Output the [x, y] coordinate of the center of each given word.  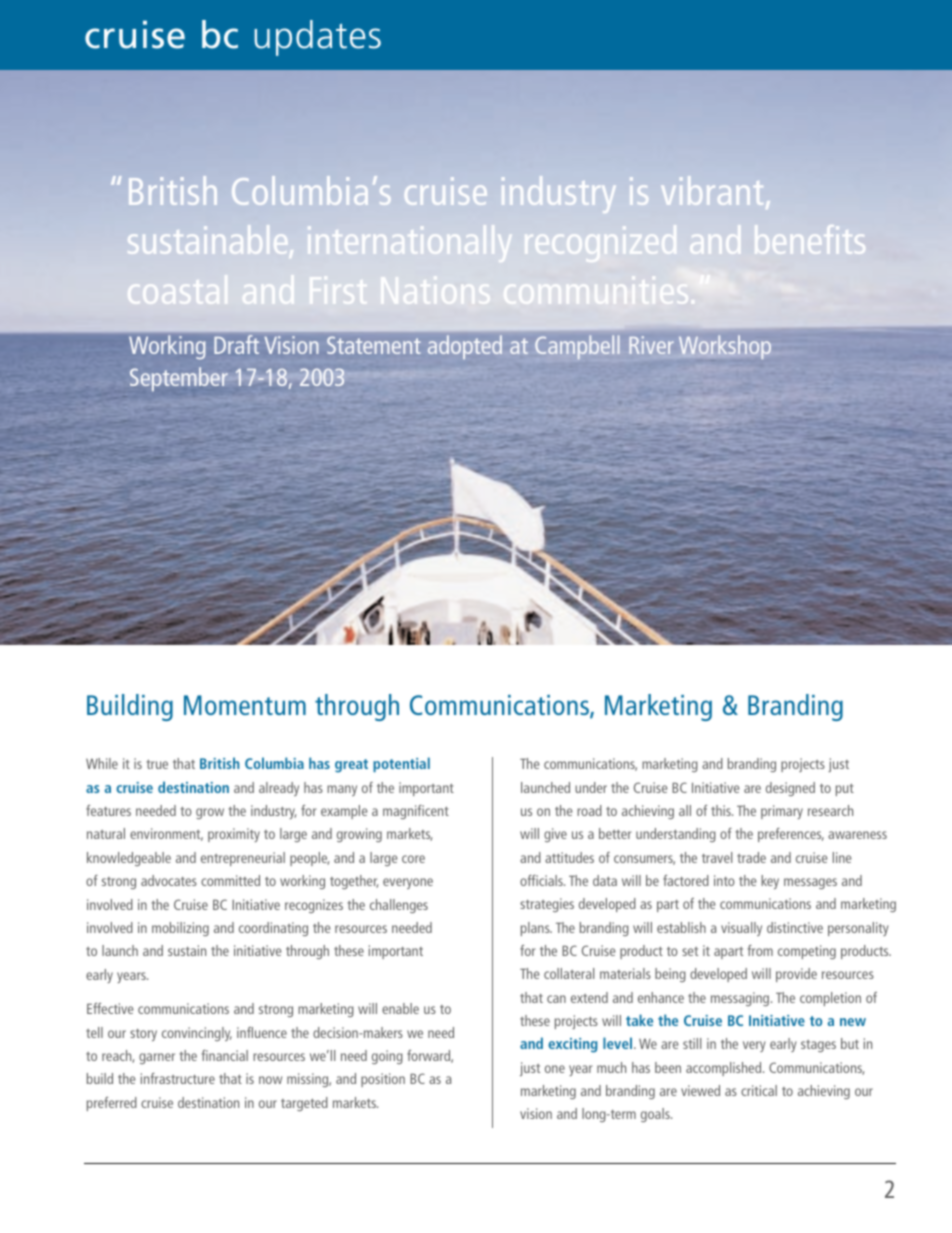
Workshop [725, 347]
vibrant [712, 190]
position [383, 1080]
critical [759, 1090]
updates [317, 38]
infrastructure [178, 1078]
